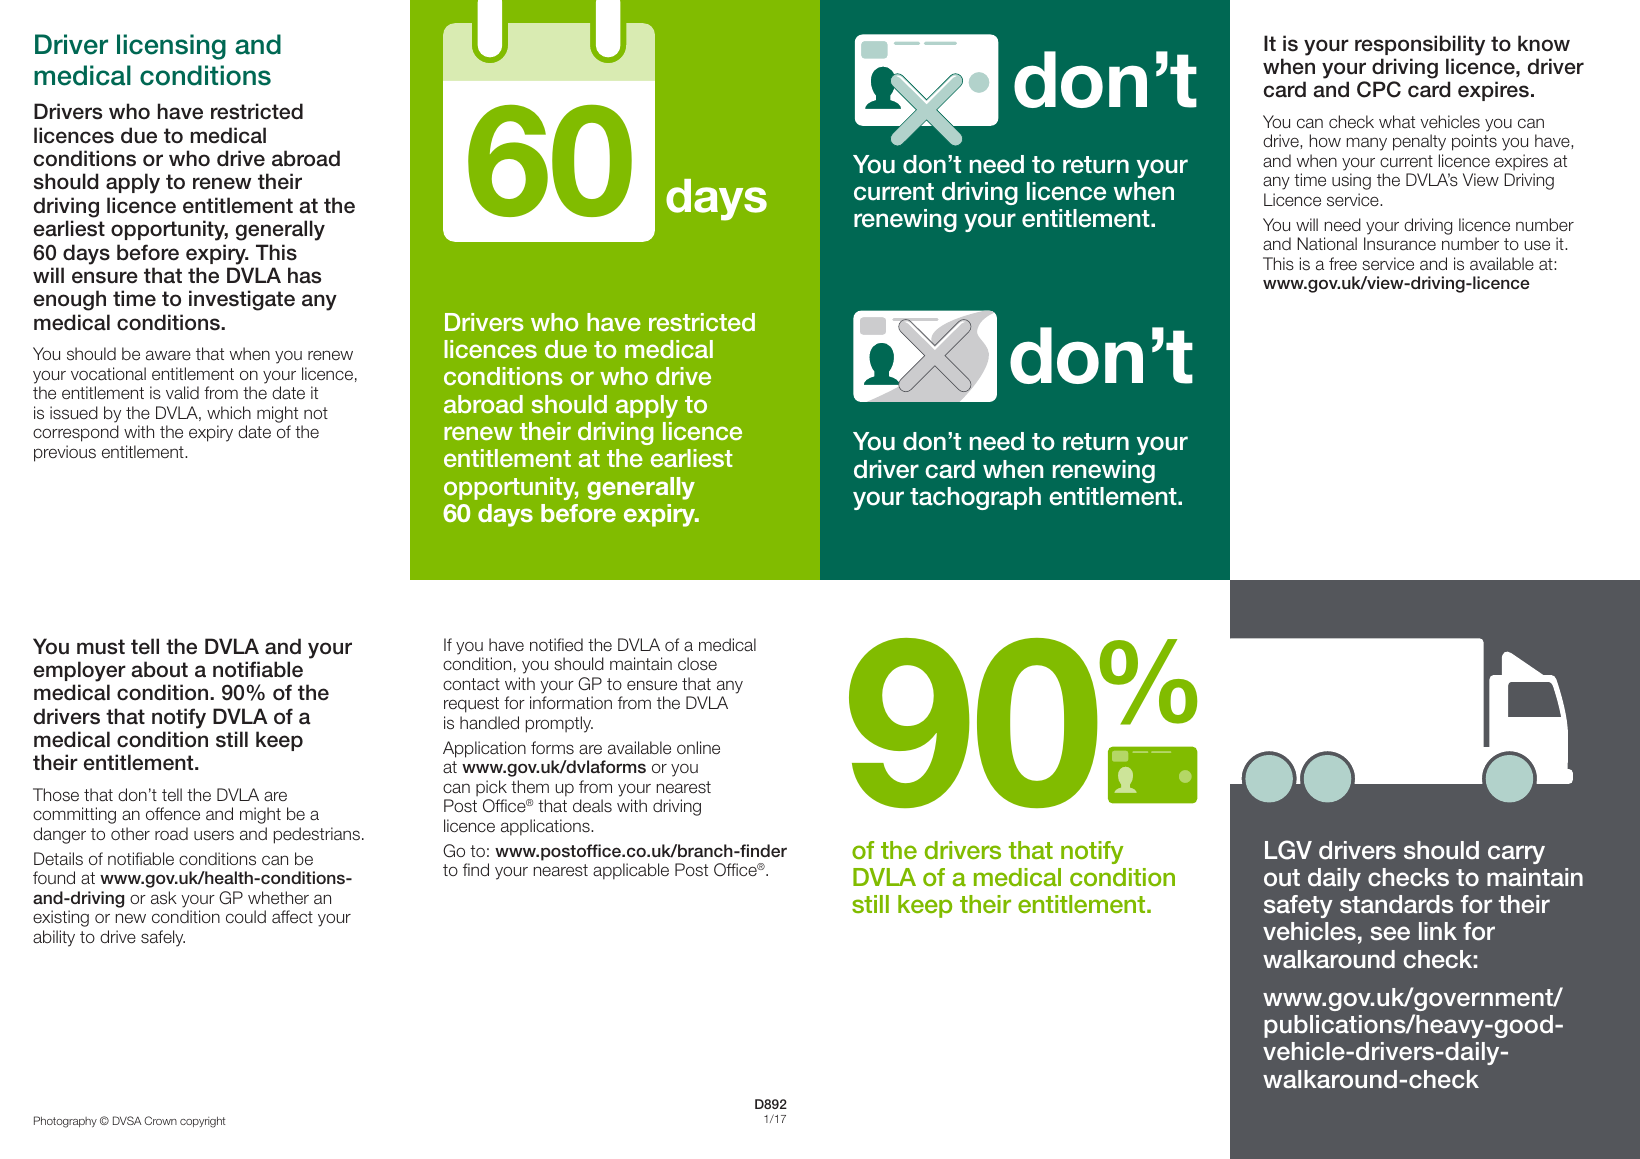  Describe the element at coordinates (1400, 244) in the screenshot. I see `Insurance` at that location.
